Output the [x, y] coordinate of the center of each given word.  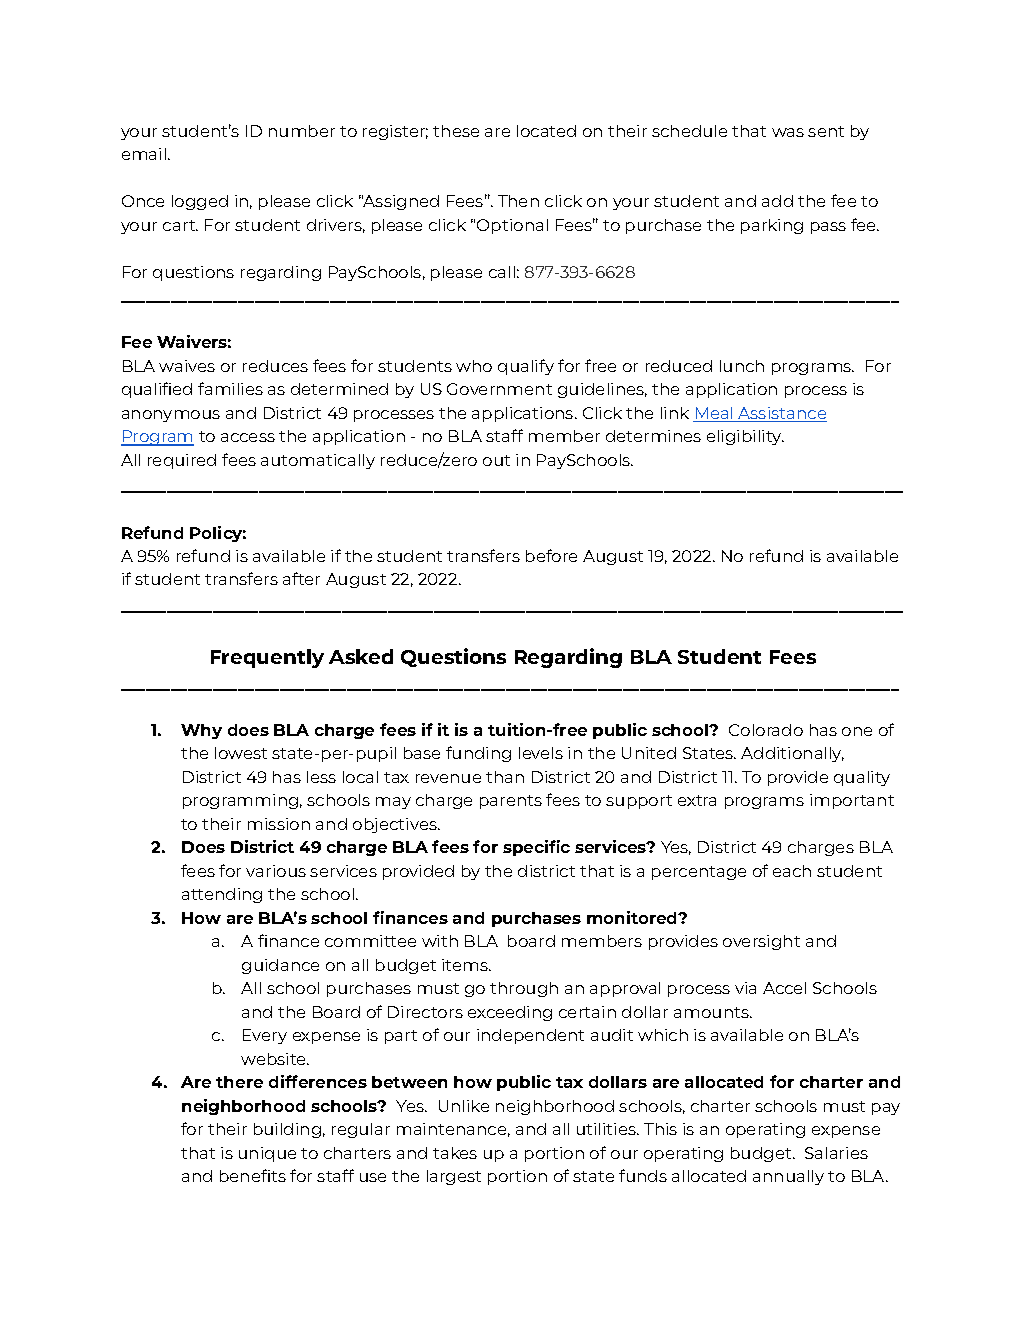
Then [518, 201]
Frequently [267, 658]
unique [267, 1154]
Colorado [766, 730]
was [788, 132]
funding [478, 754]
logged [200, 202]
